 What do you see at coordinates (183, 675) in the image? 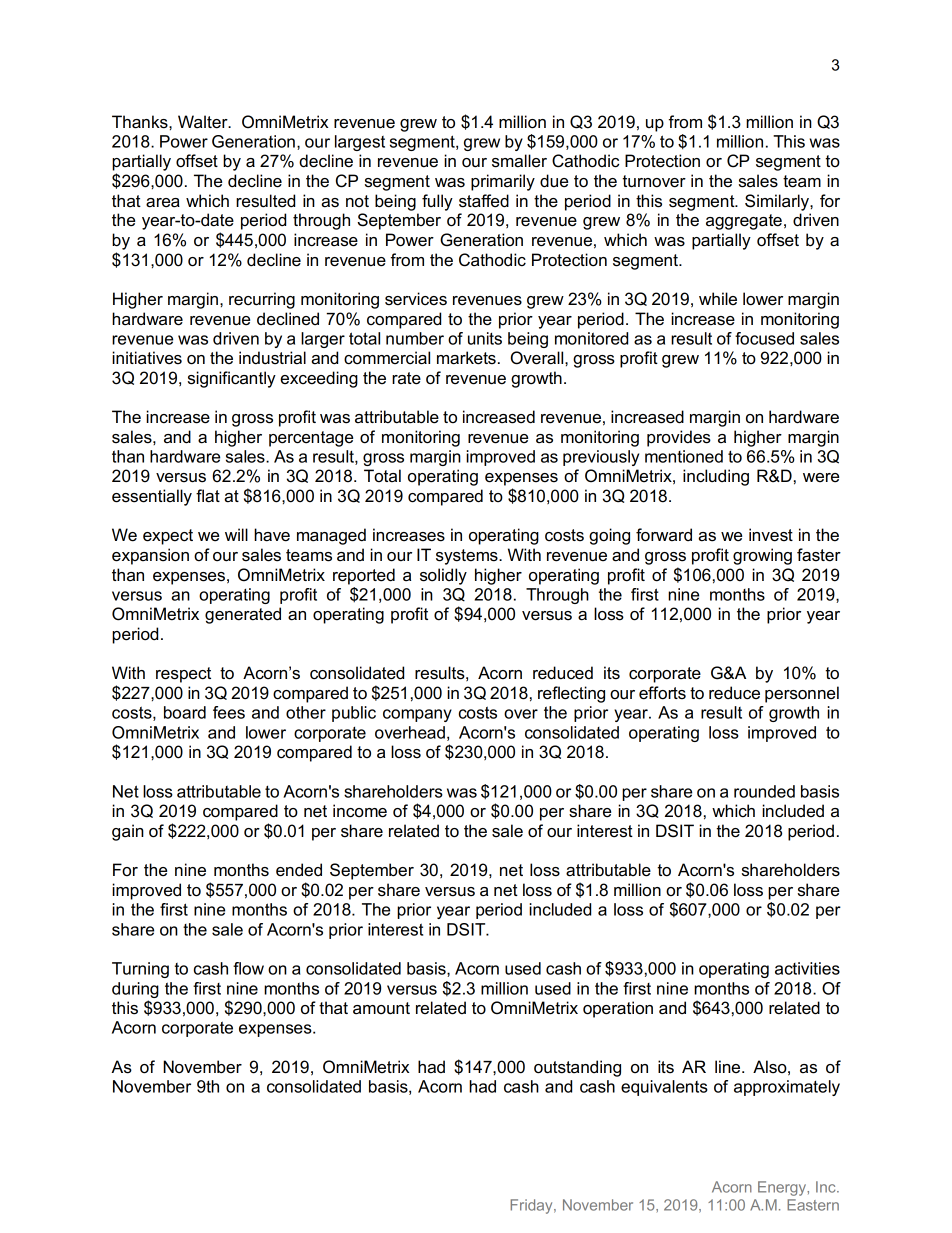
I see `respect` at bounding box center [183, 675].
